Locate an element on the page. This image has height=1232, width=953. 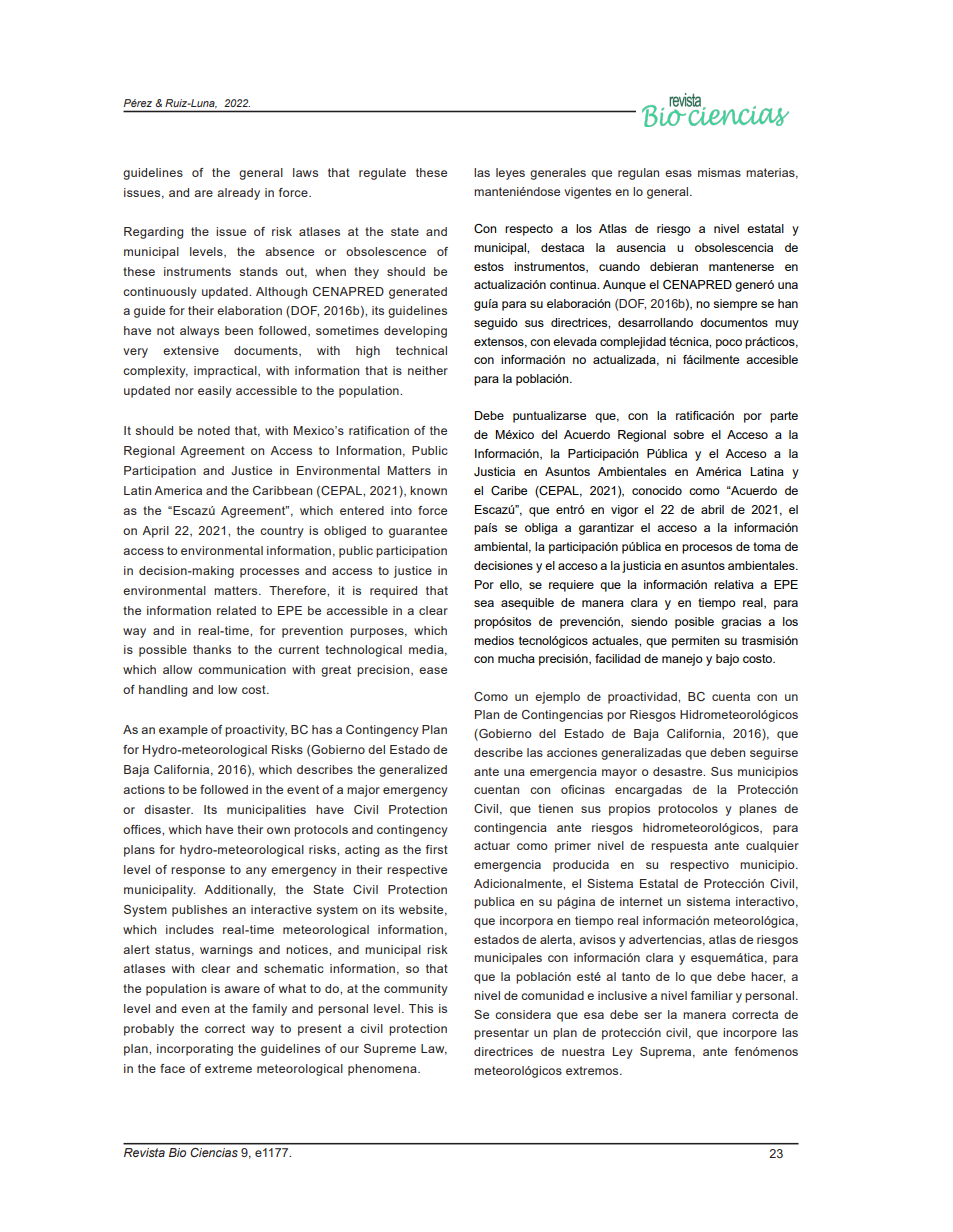
cuando is located at coordinates (619, 266).
